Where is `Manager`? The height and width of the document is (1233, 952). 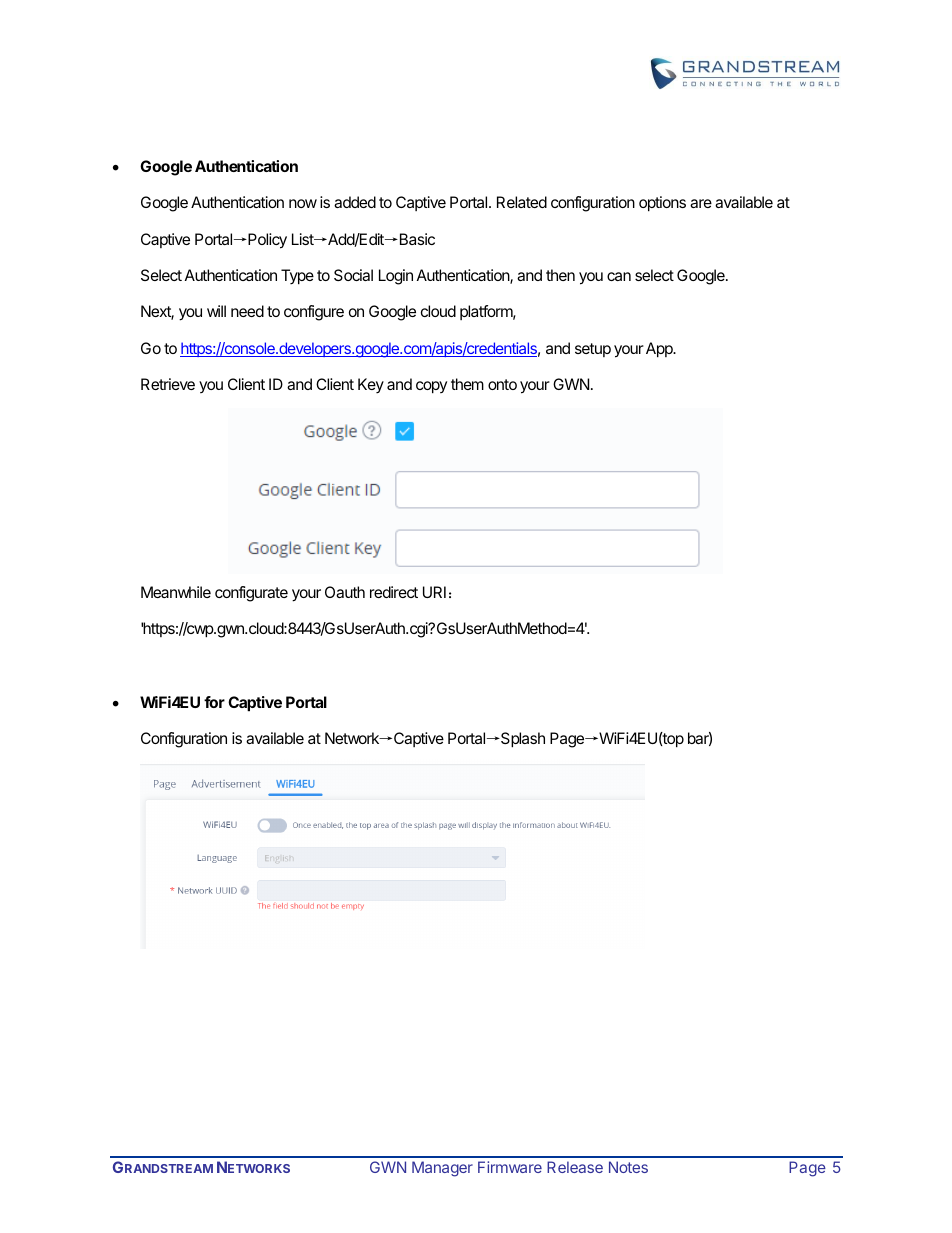
Manager is located at coordinates (442, 1169).
